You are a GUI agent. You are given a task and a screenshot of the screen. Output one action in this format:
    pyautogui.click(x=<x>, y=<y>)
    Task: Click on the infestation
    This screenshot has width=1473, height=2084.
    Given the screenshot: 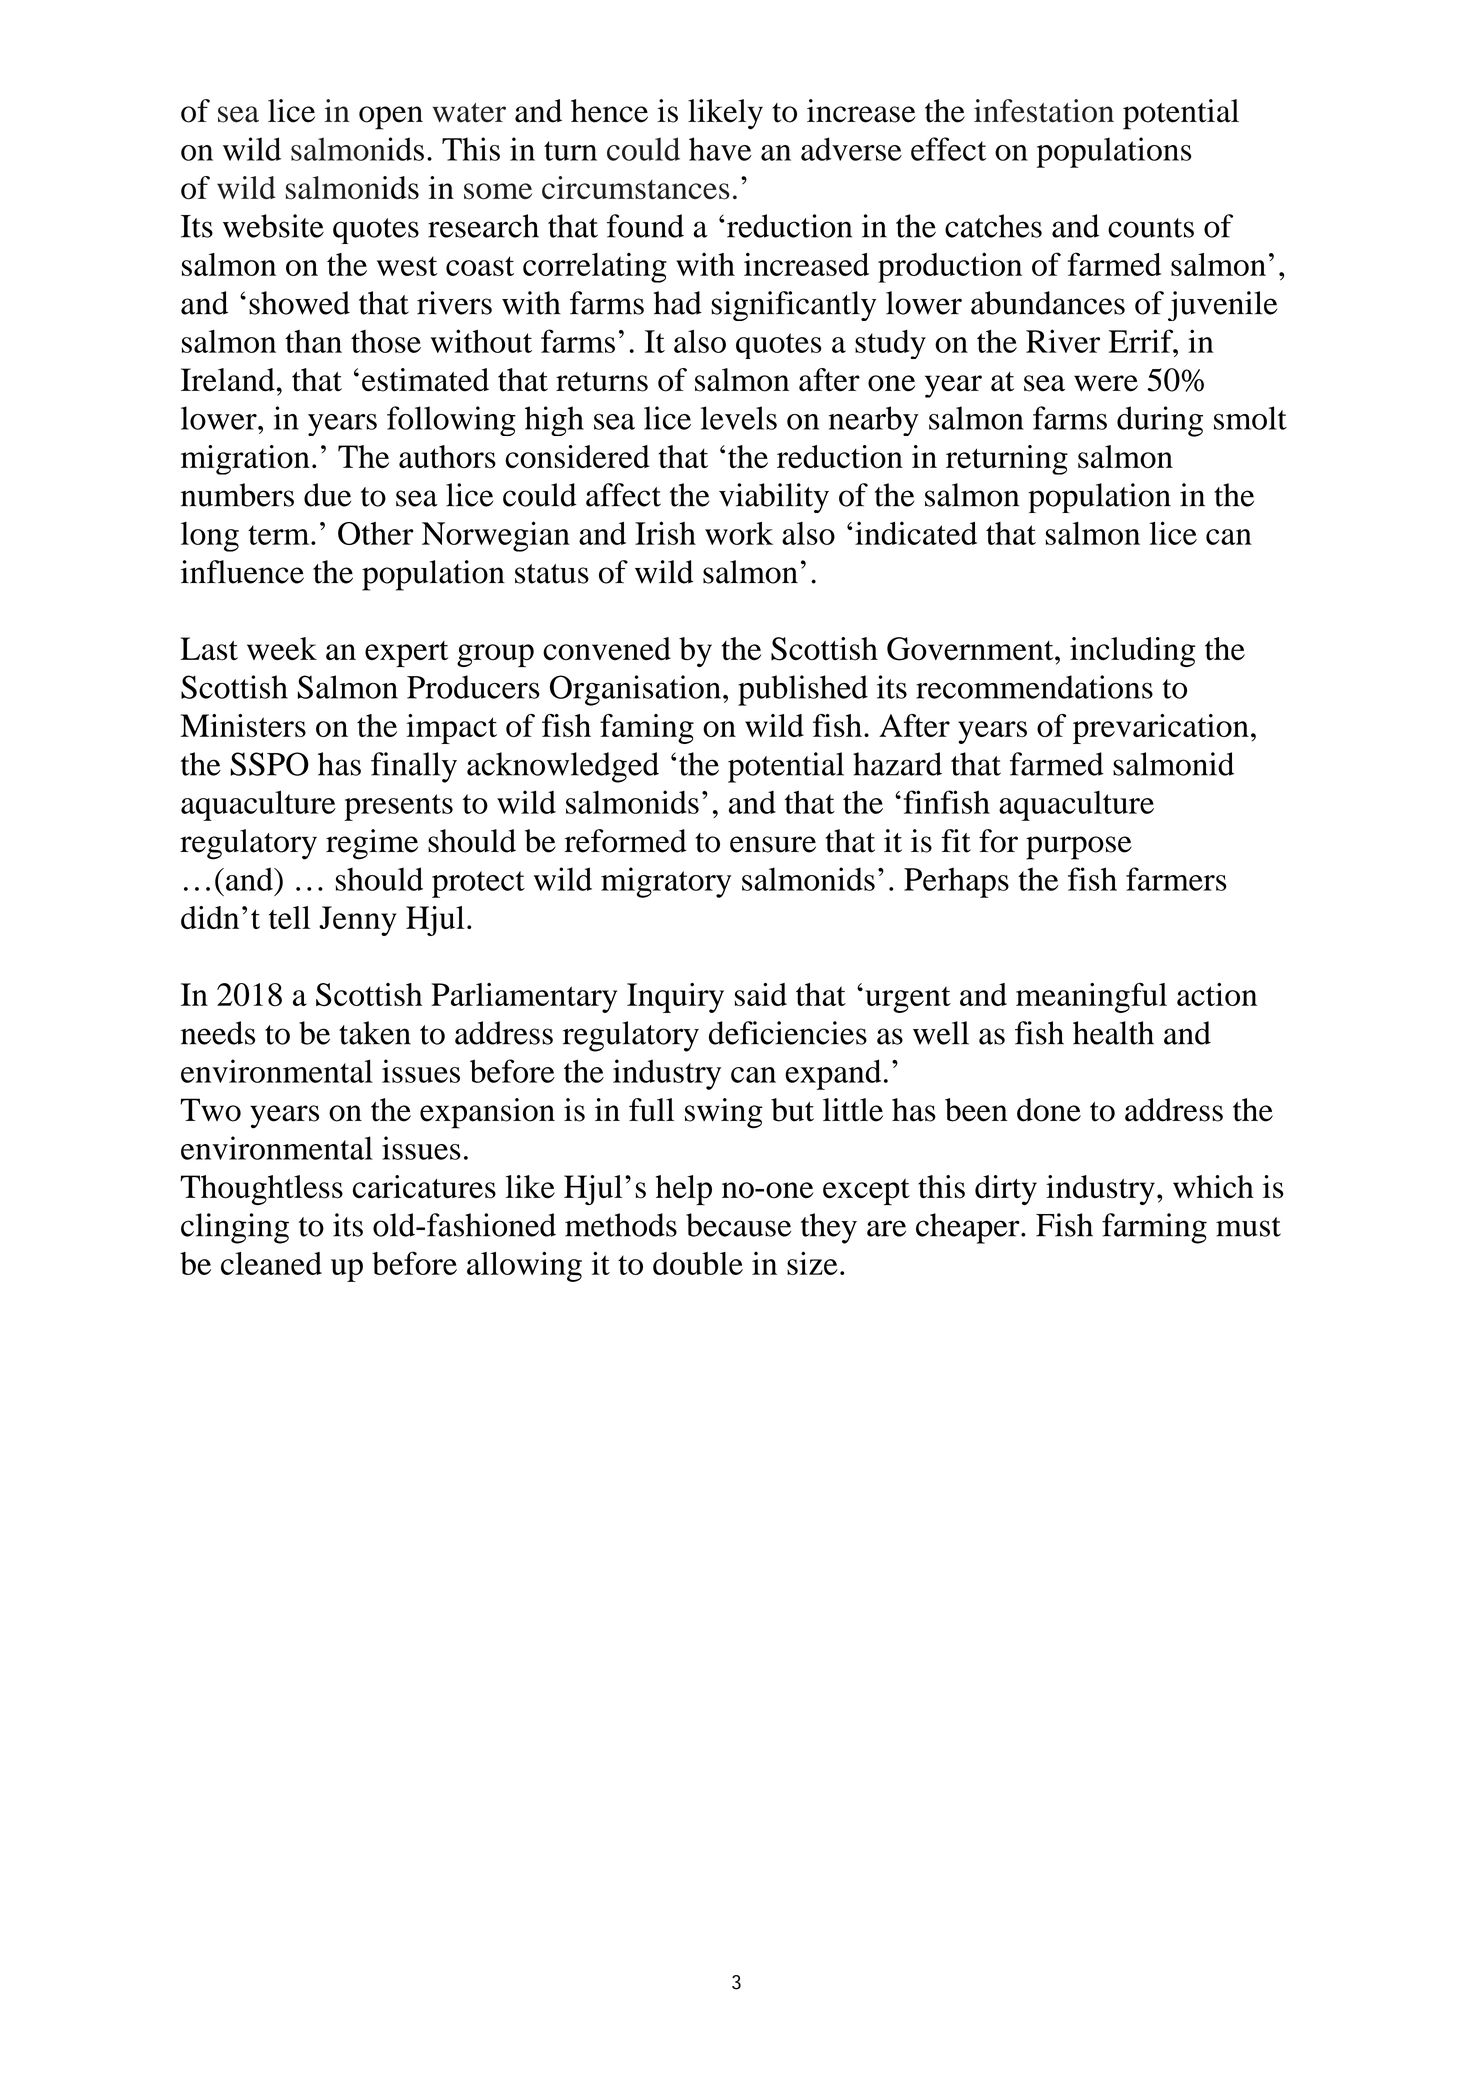 What is the action you would take?
    pyautogui.click(x=1044, y=111)
